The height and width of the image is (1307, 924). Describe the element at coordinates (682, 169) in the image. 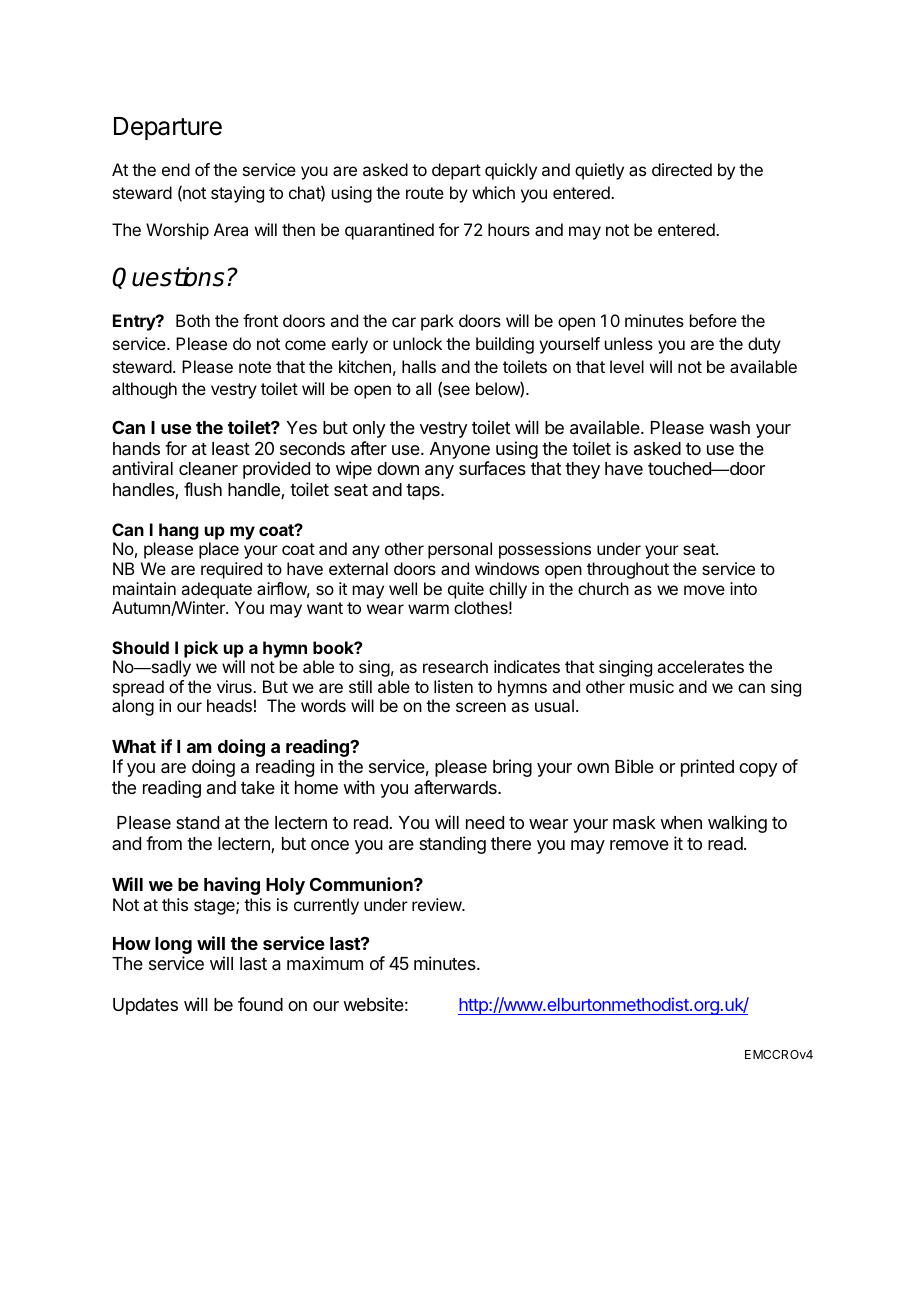

I see `directed` at that location.
